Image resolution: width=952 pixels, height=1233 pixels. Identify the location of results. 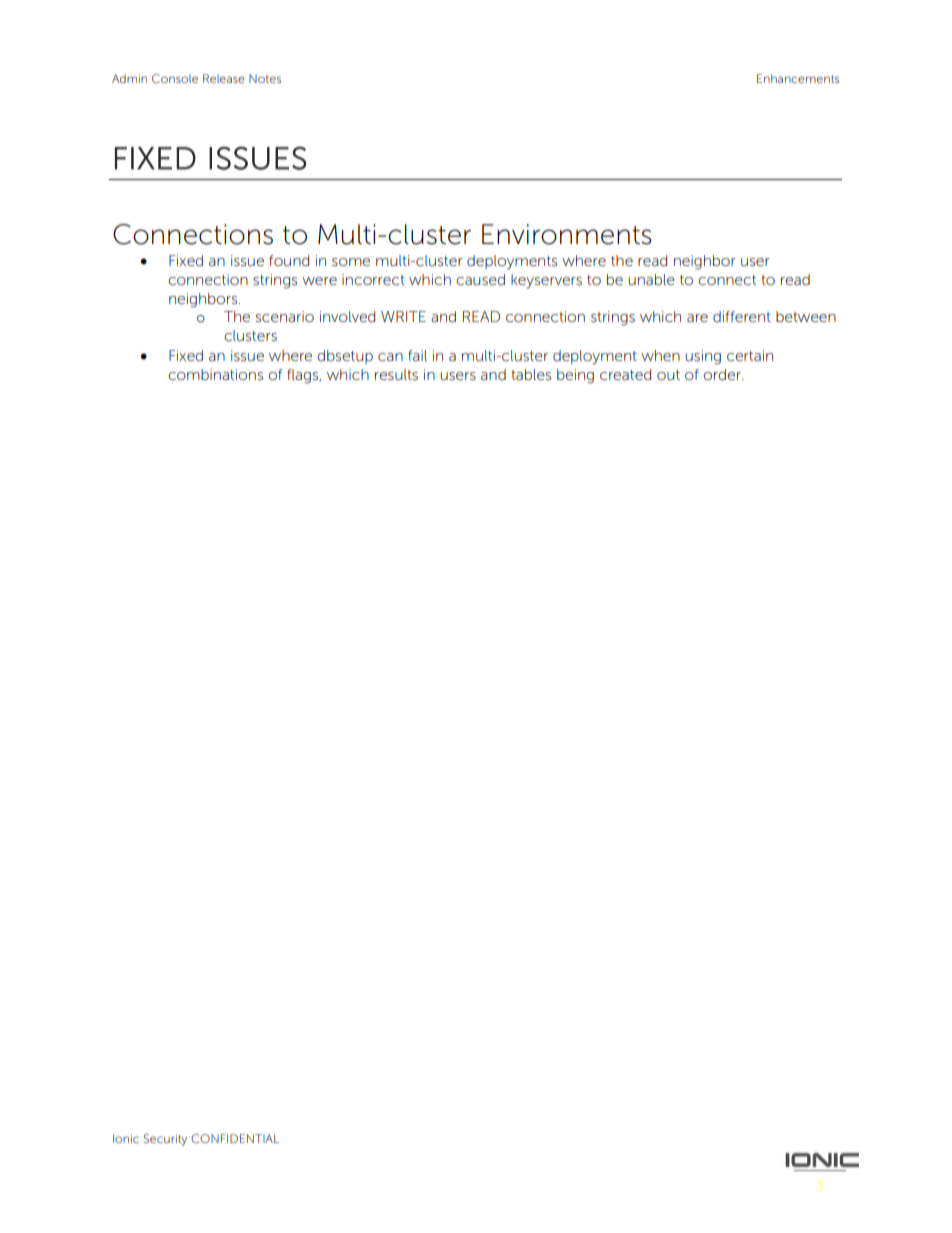
(396, 374).
